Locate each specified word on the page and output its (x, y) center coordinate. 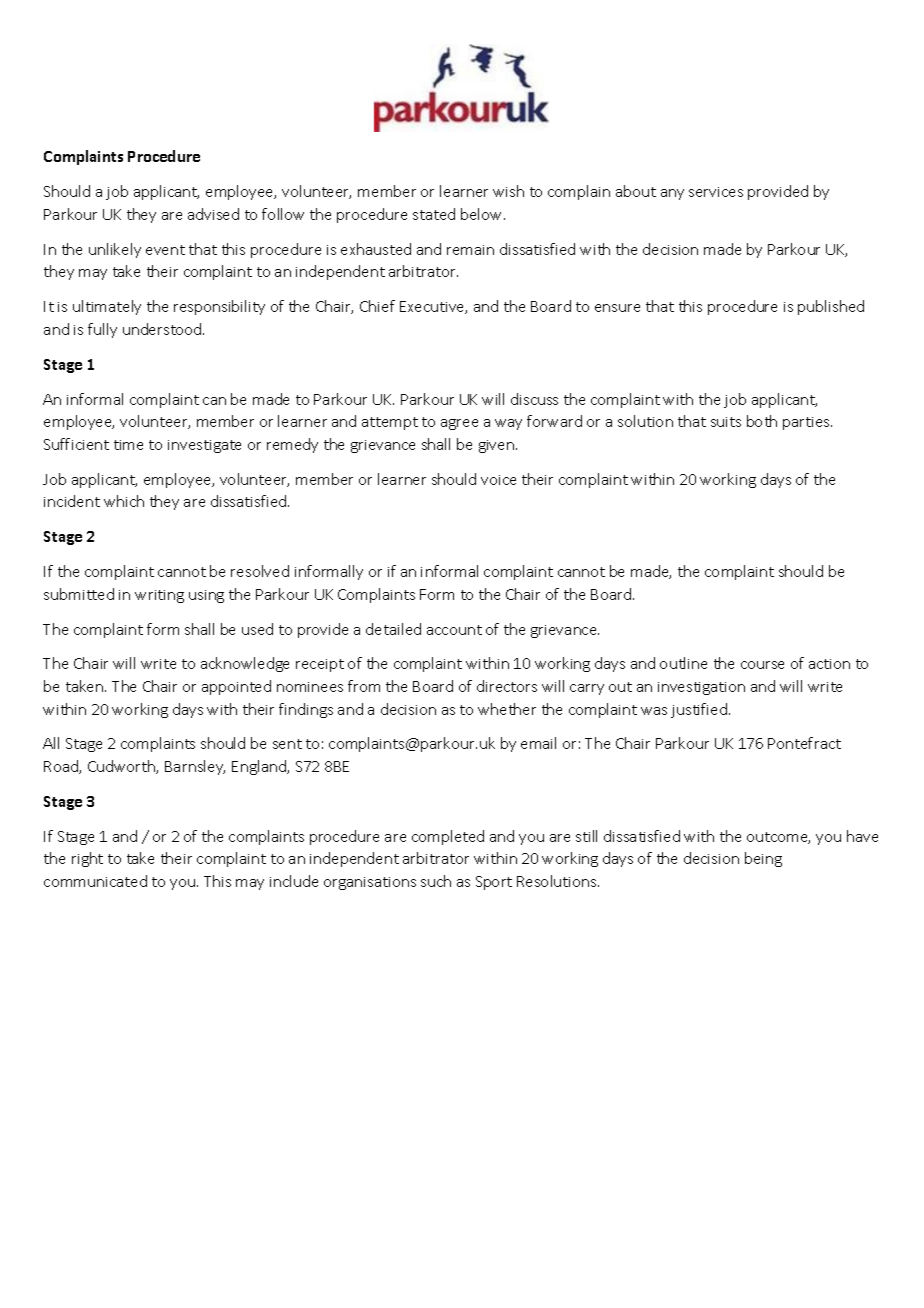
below (483, 214)
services (716, 192)
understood (163, 329)
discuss (534, 399)
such (436, 881)
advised (213, 214)
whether (507, 709)
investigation (701, 688)
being (763, 859)
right (87, 859)
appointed (236, 687)
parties (807, 423)
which (124, 501)
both (762, 421)
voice (498, 480)
